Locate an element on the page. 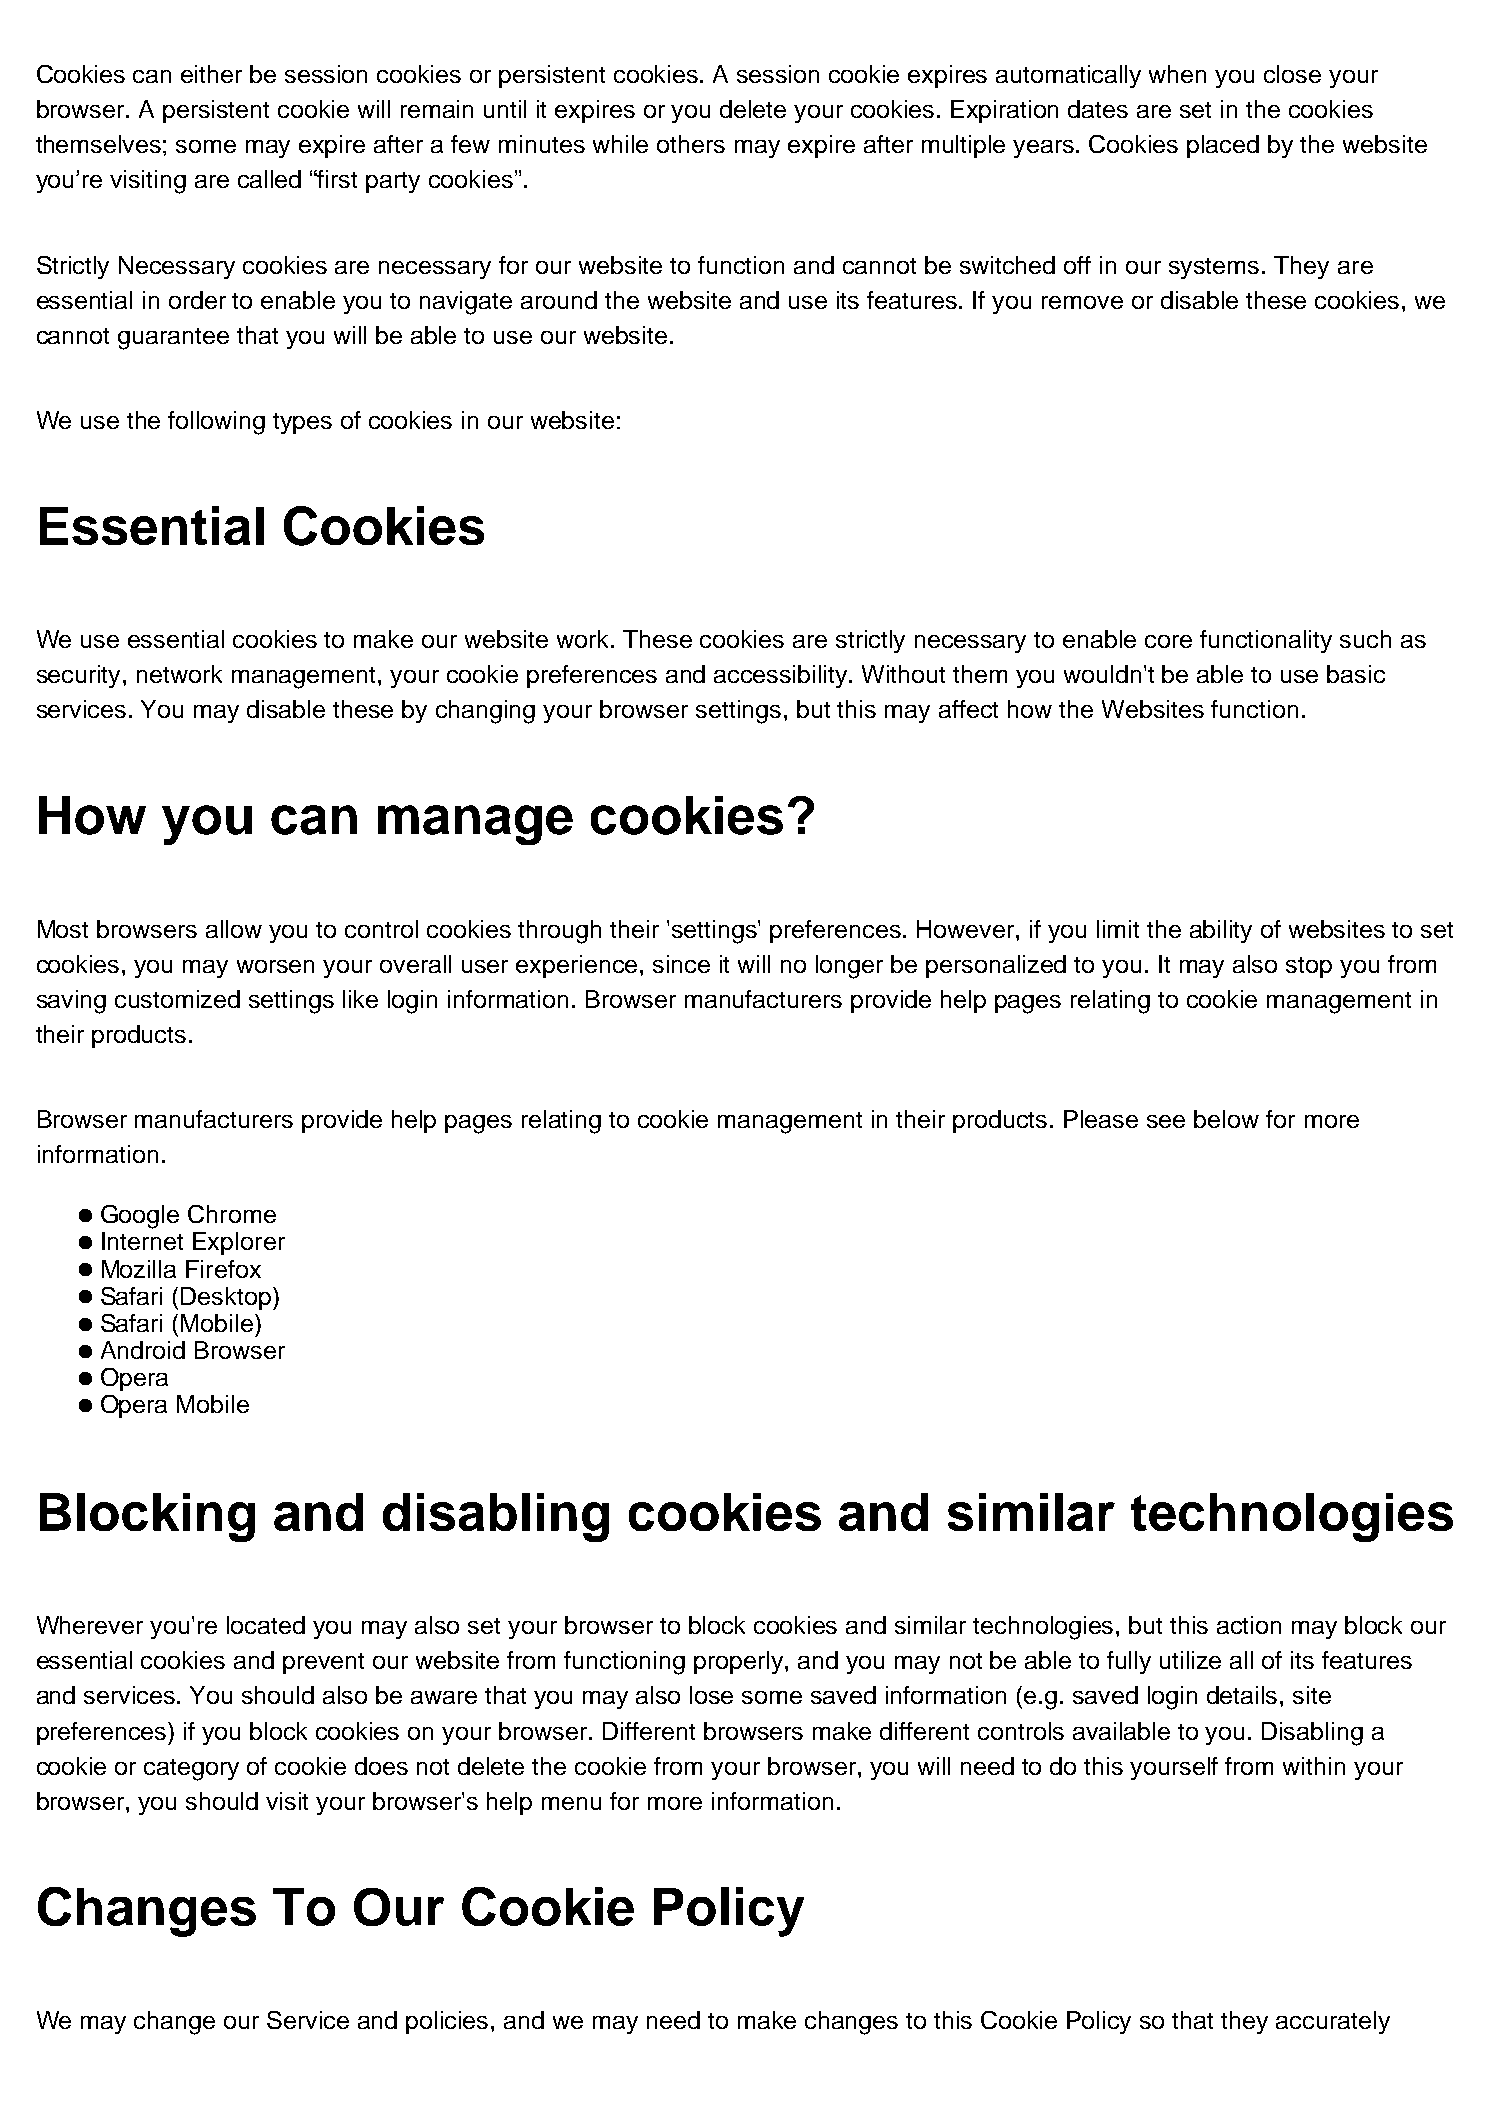  placed is located at coordinates (1223, 146).
